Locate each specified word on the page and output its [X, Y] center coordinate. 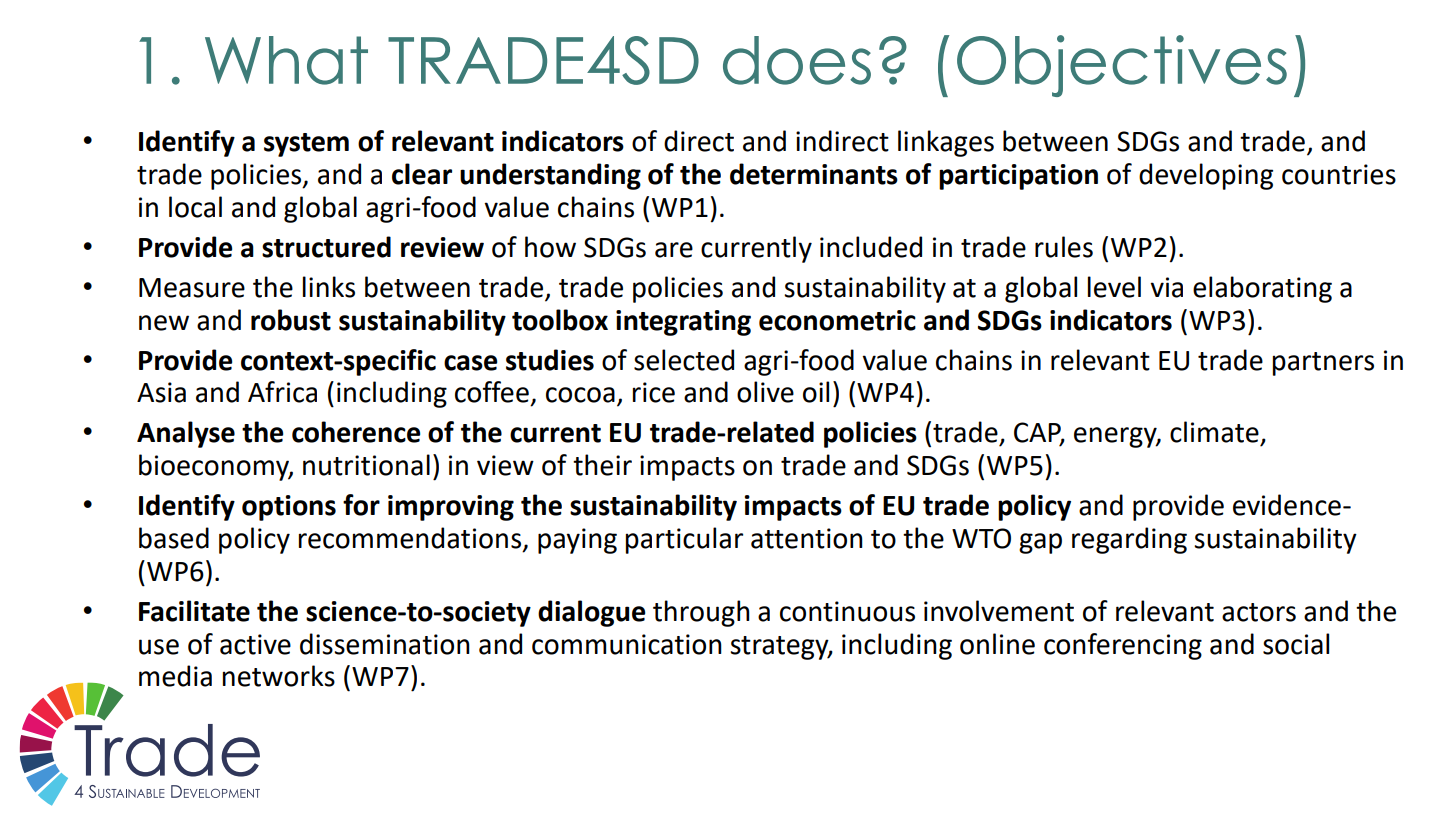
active [255, 644]
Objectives [1122, 66]
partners [1323, 364]
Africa [282, 392]
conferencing [1123, 646]
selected [684, 360]
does [797, 60]
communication [627, 644]
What [286, 60]
